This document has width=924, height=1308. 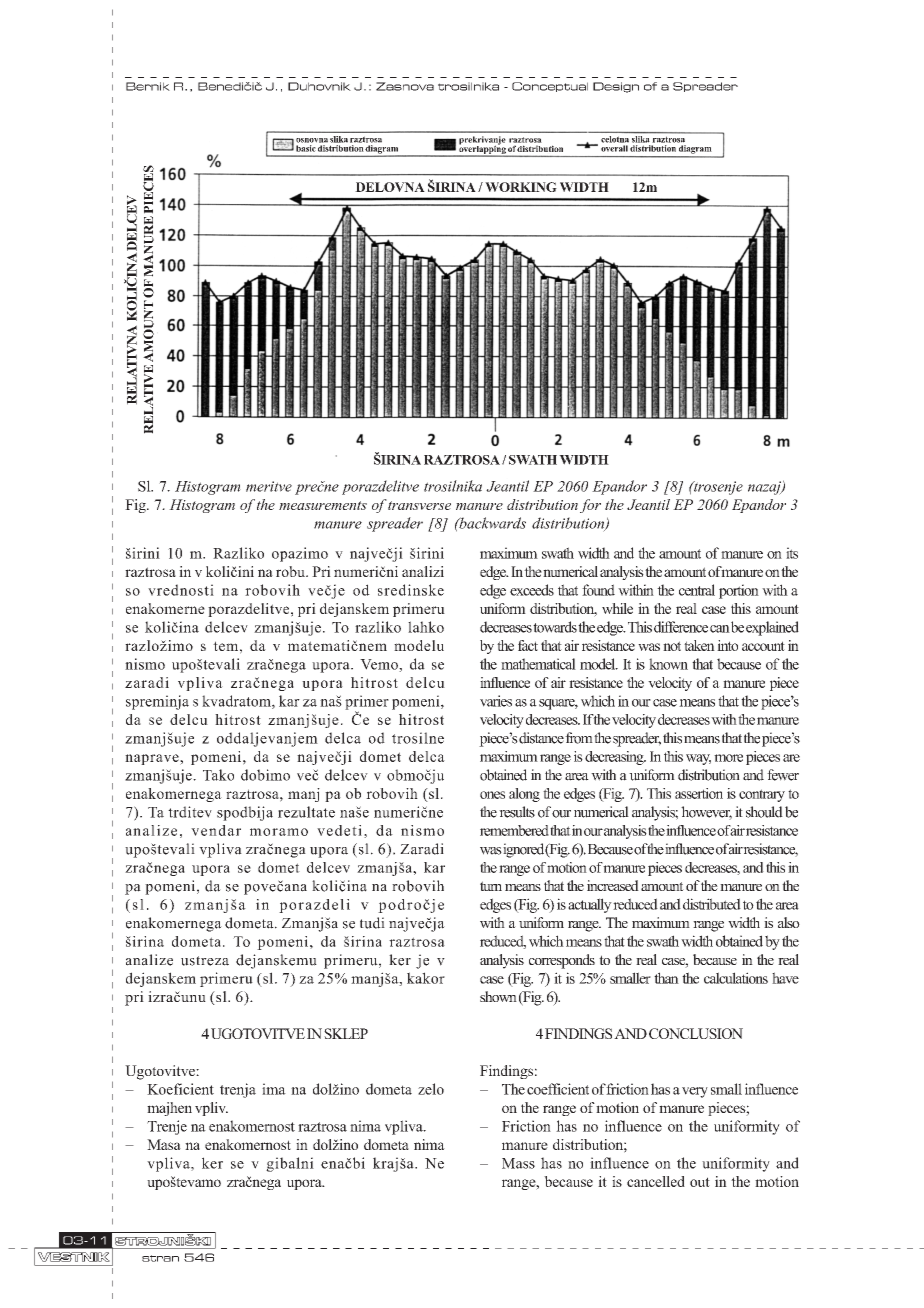 What do you see at coordinates (697, 590) in the document?
I see `central` at bounding box center [697, 590].
